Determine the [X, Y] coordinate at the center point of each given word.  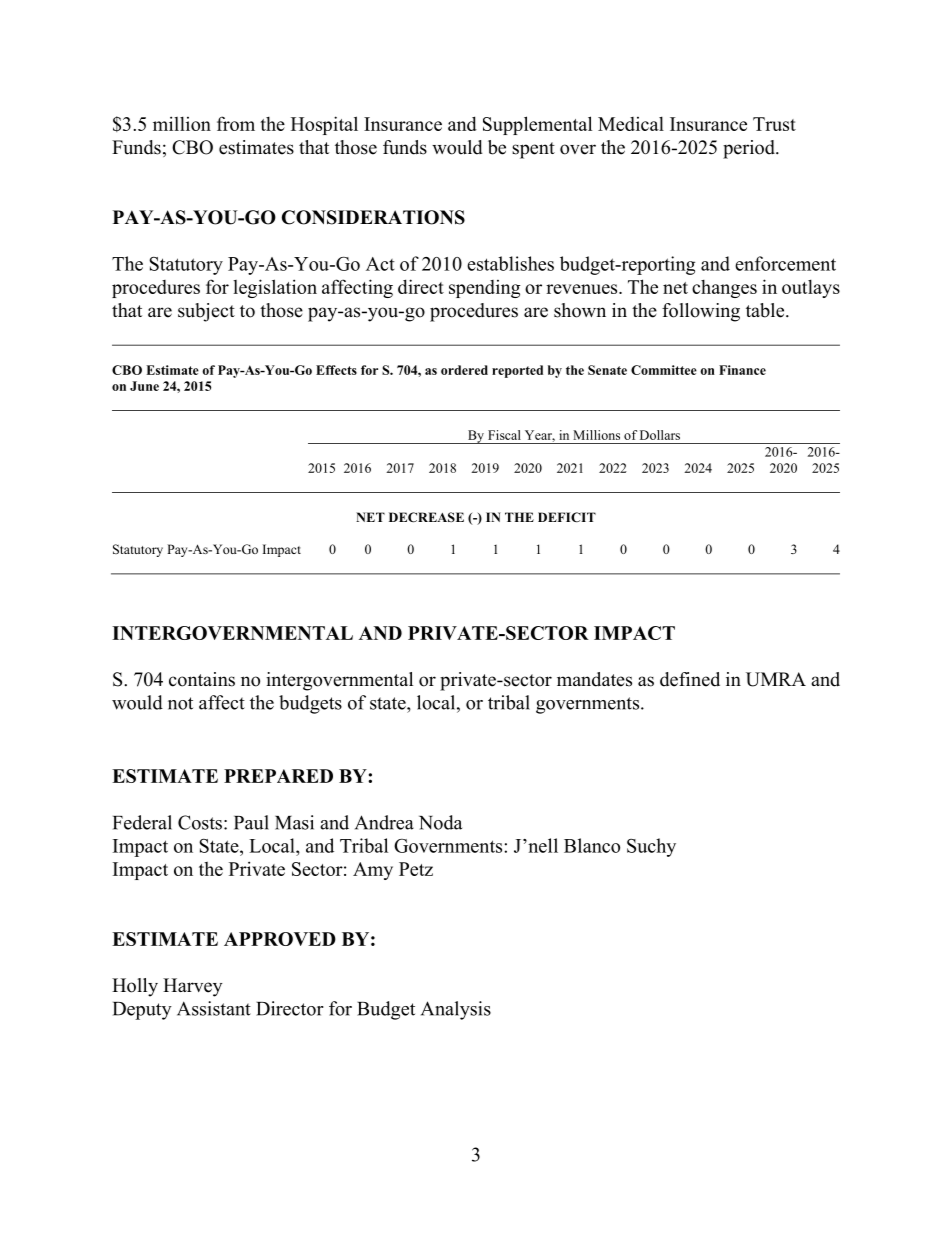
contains [202, 679]
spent [533, 150]
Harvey [192, 987]
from [236, 123]
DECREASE [426, 517]
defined [690, 679]
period [750, 149]
